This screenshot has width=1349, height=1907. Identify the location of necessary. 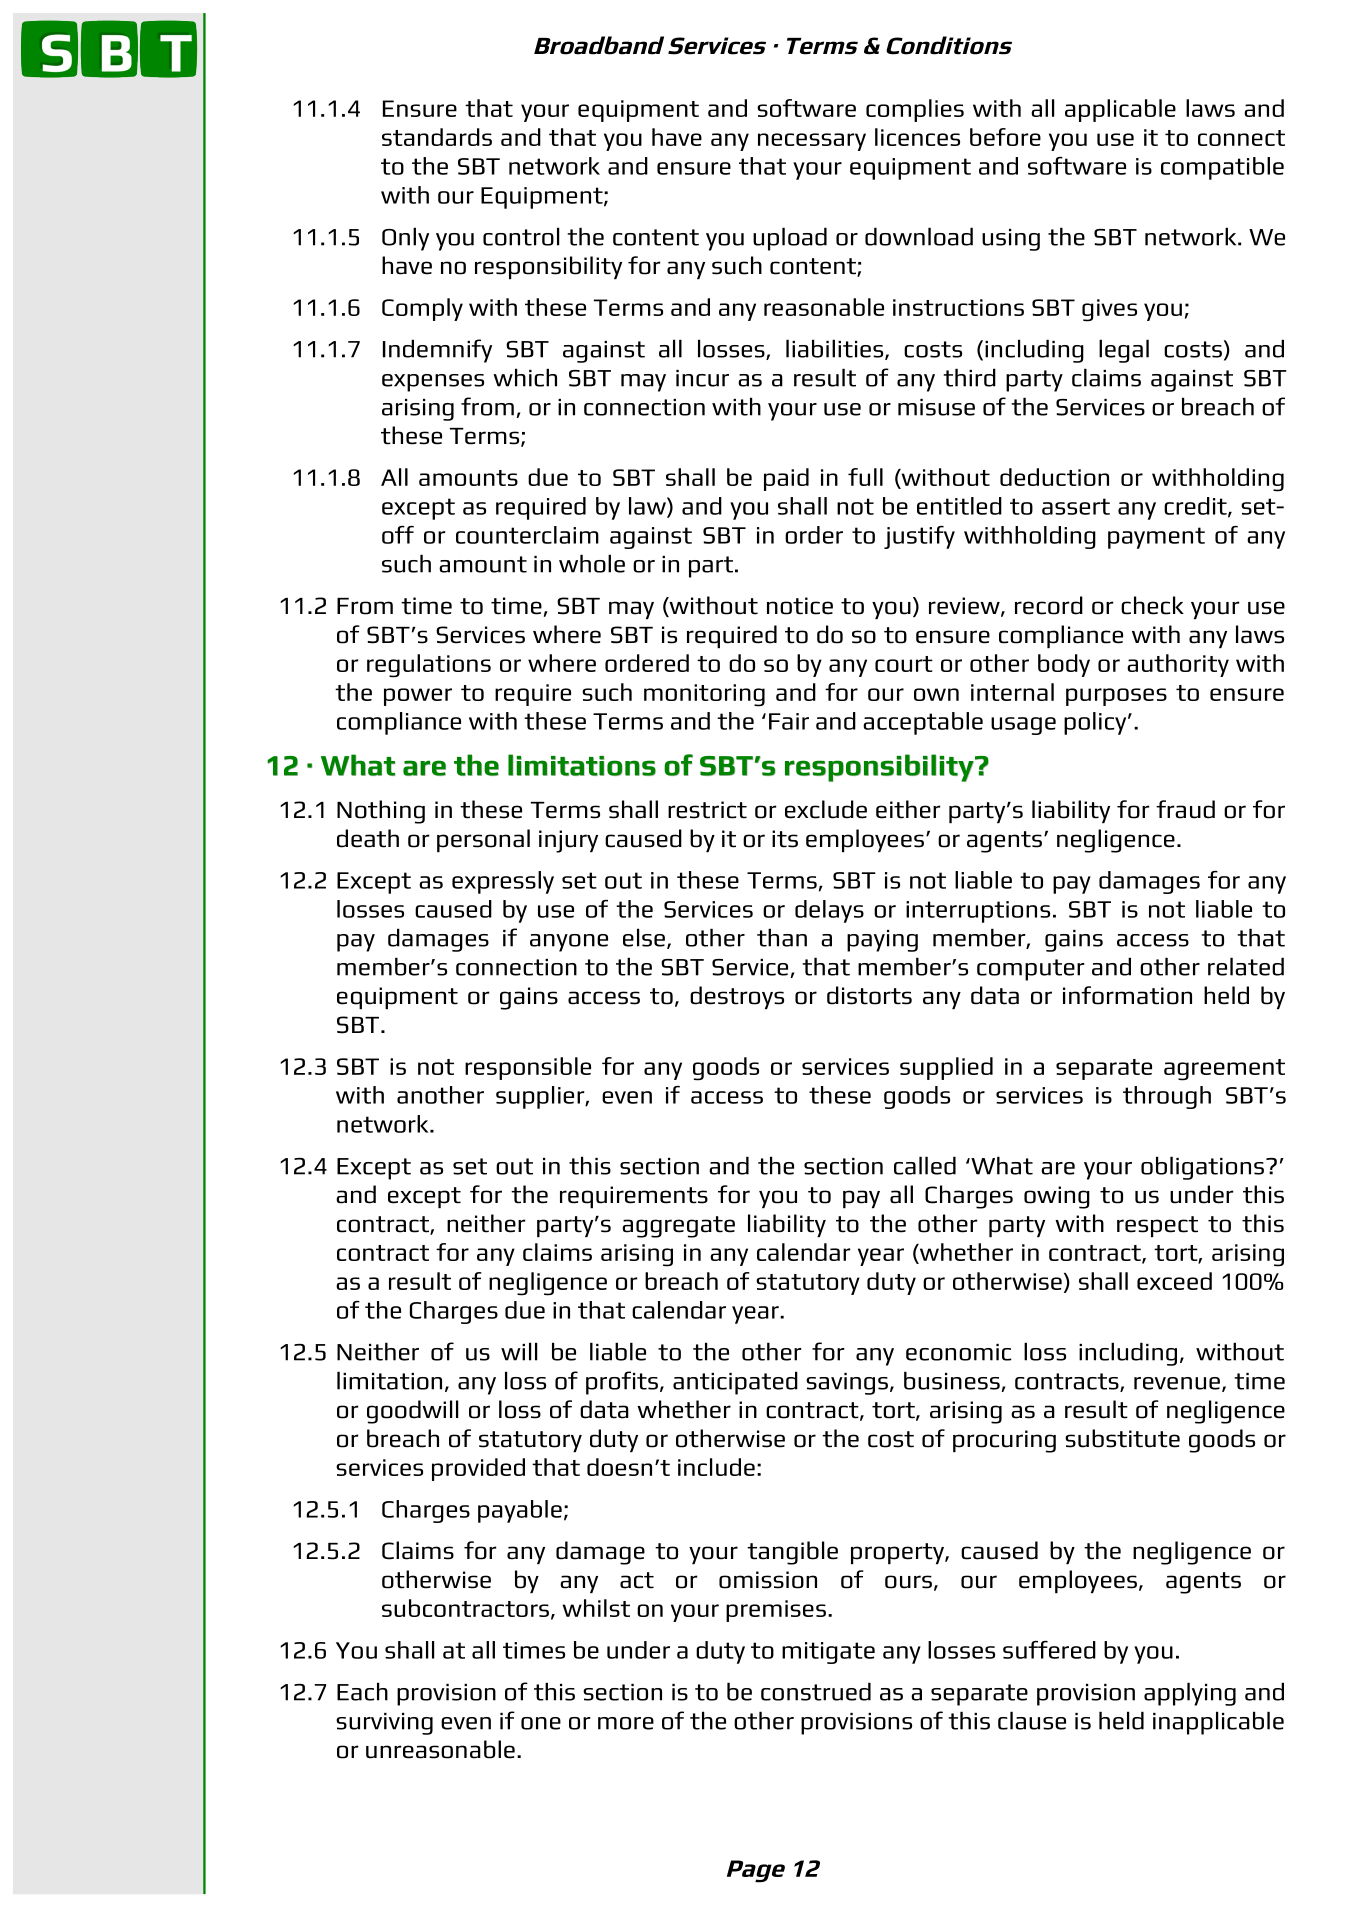
(812, 142).
